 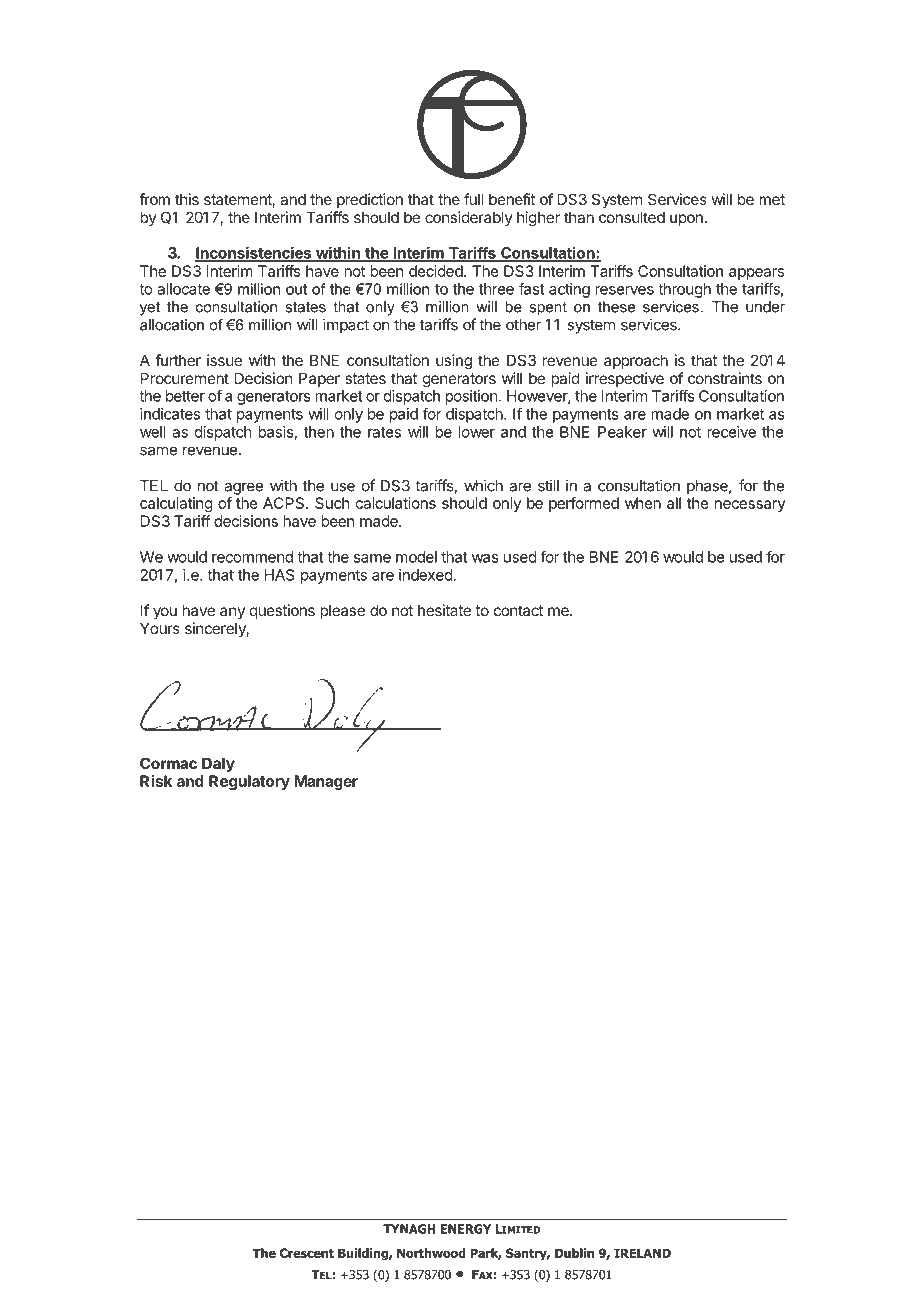 I want to click on upon, so click(x=686, y=220).
